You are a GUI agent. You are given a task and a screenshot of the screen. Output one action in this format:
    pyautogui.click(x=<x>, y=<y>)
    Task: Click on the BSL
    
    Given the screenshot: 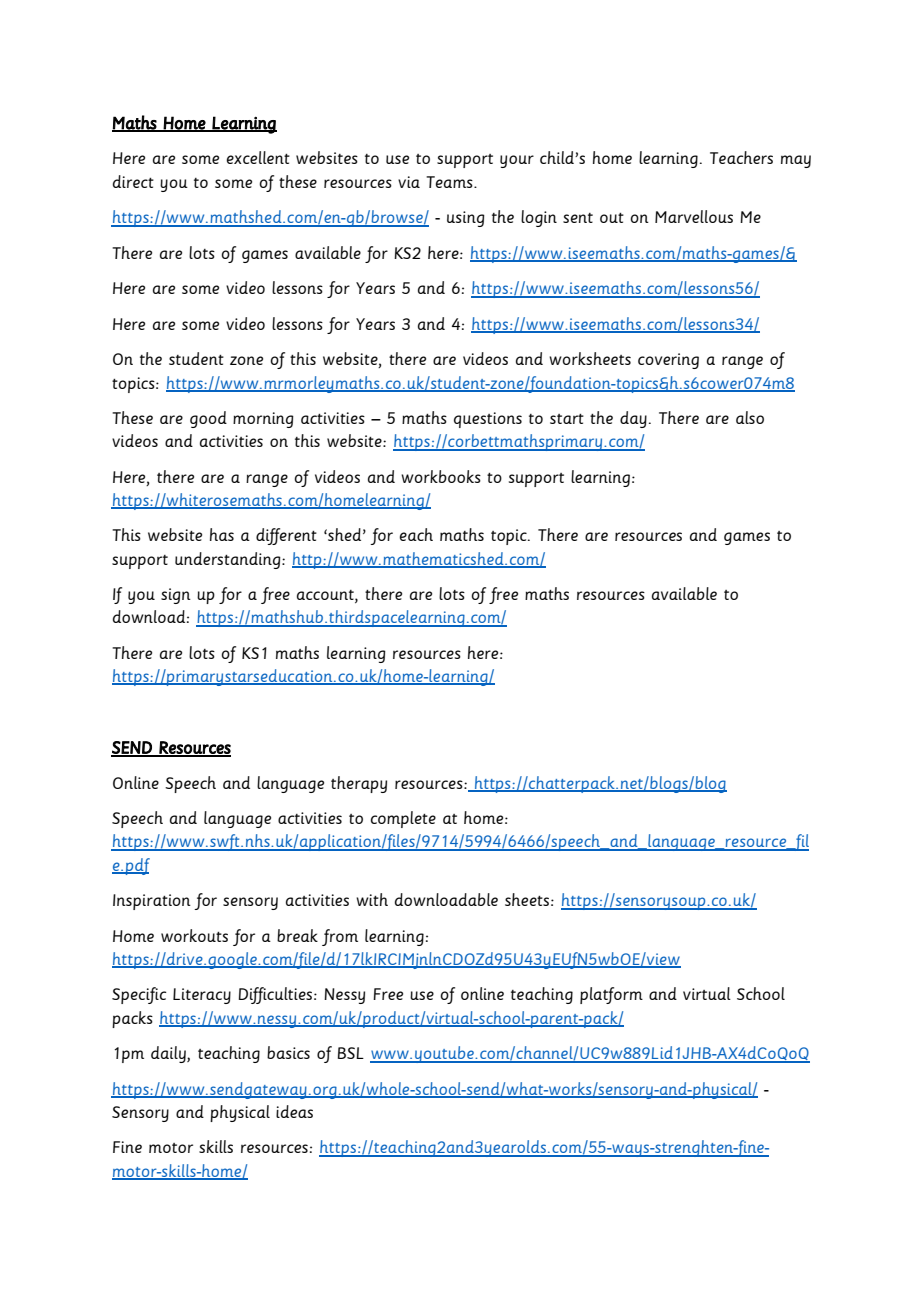 What is the action you would take?
    pyautogui.click(x=351, y=1053)
